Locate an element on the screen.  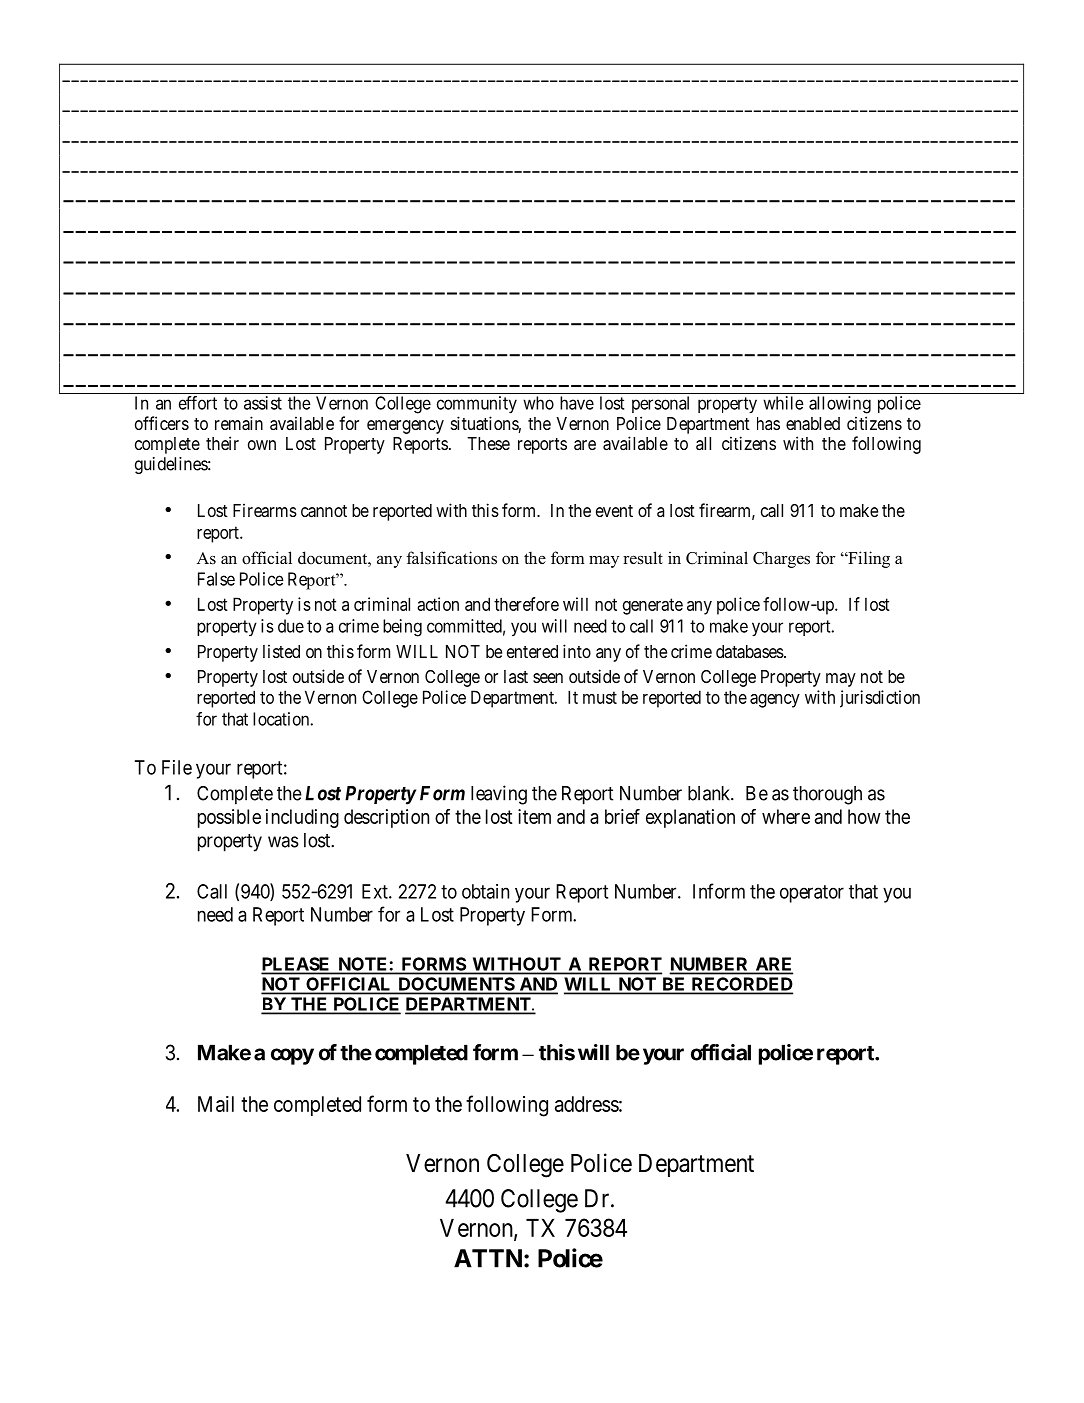
Mail is located at coordinates (216, 1104).
